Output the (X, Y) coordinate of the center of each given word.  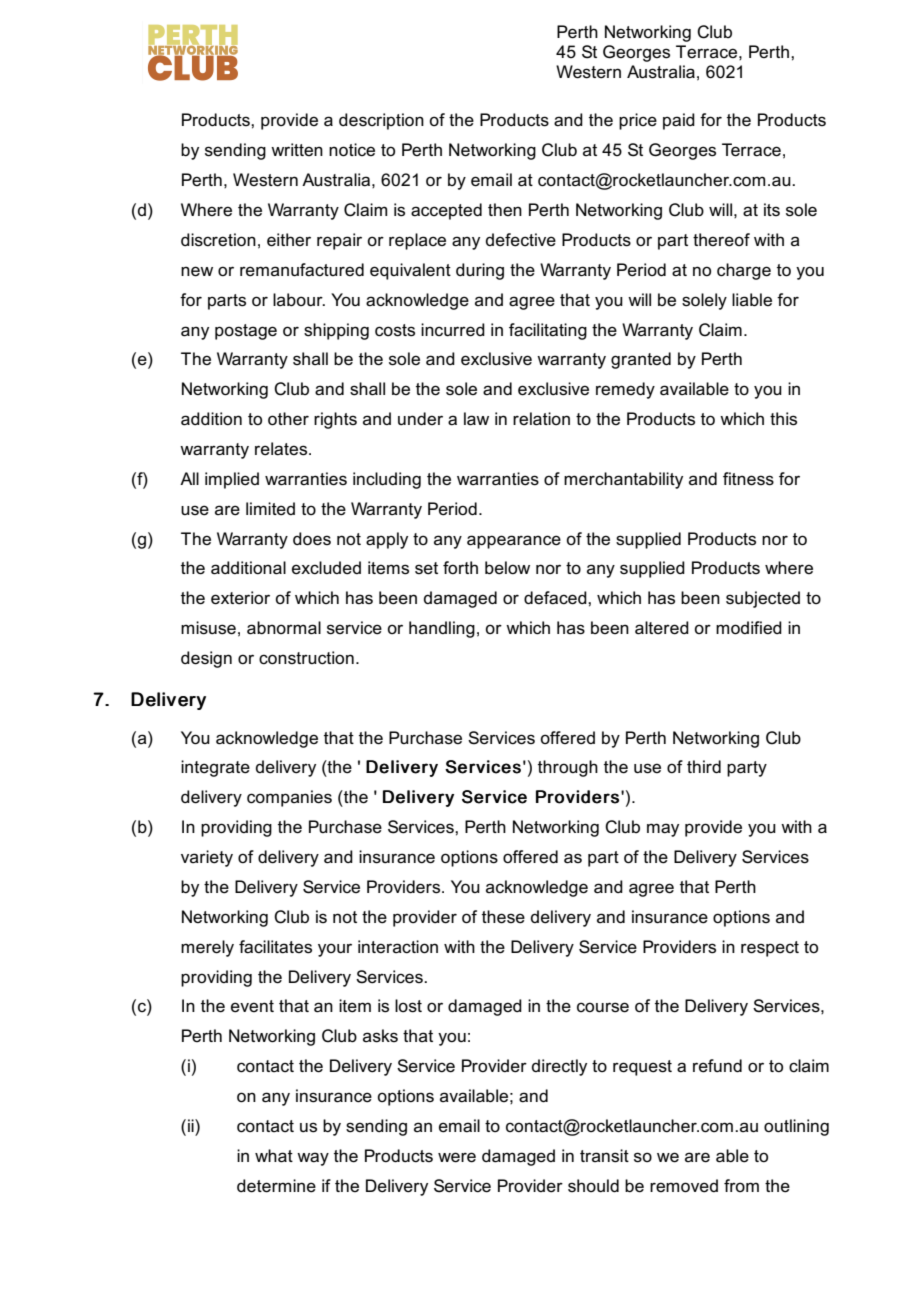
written (297, 149)
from (741, 1185)
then (505, 209)
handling (442, 629)
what (274, 1156)
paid (679, 121)
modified (749, 628)
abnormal (284, 628)
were (457, 1157)
